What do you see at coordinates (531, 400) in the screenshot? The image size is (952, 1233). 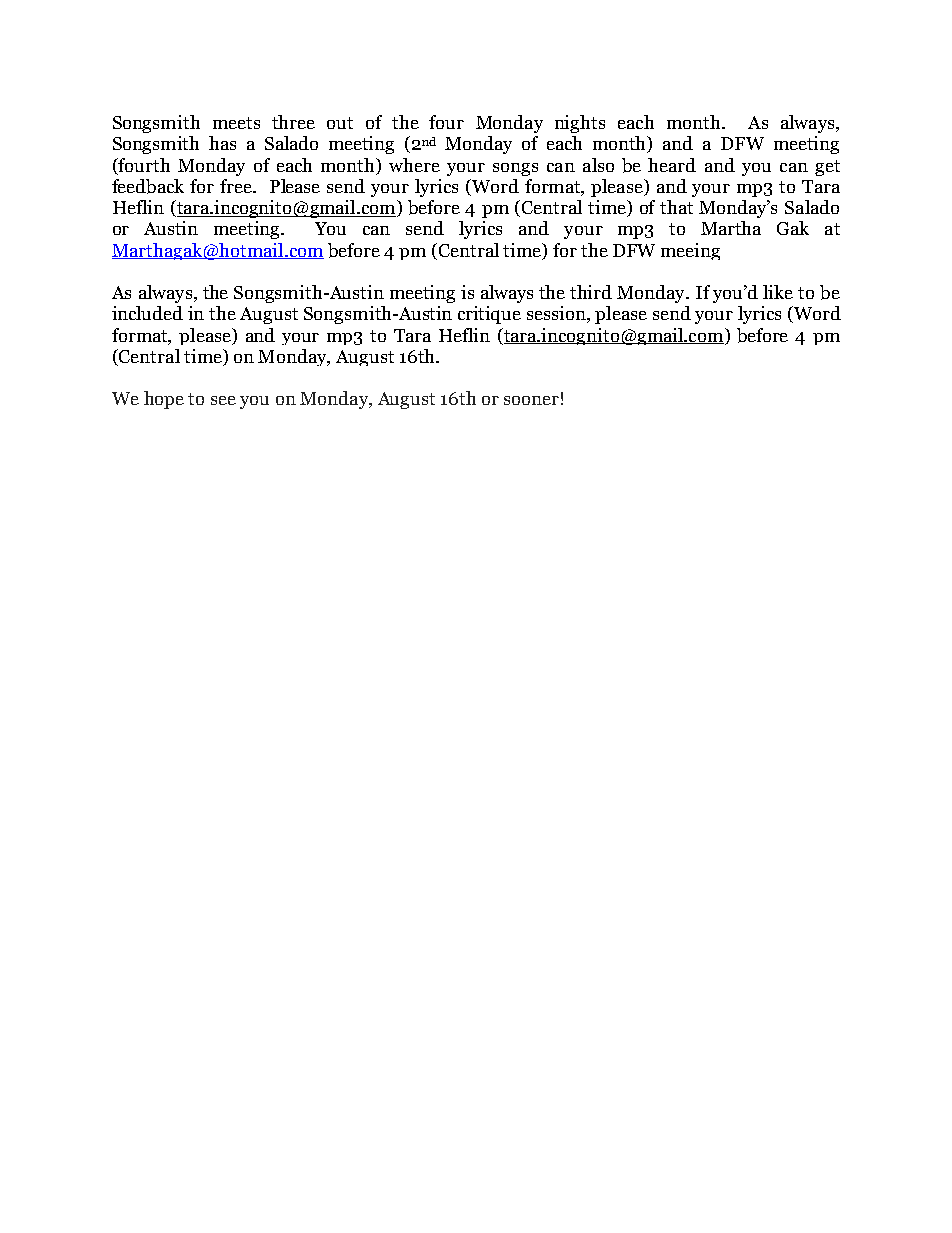 I see `sooner` at bounding box center [531, 400].
